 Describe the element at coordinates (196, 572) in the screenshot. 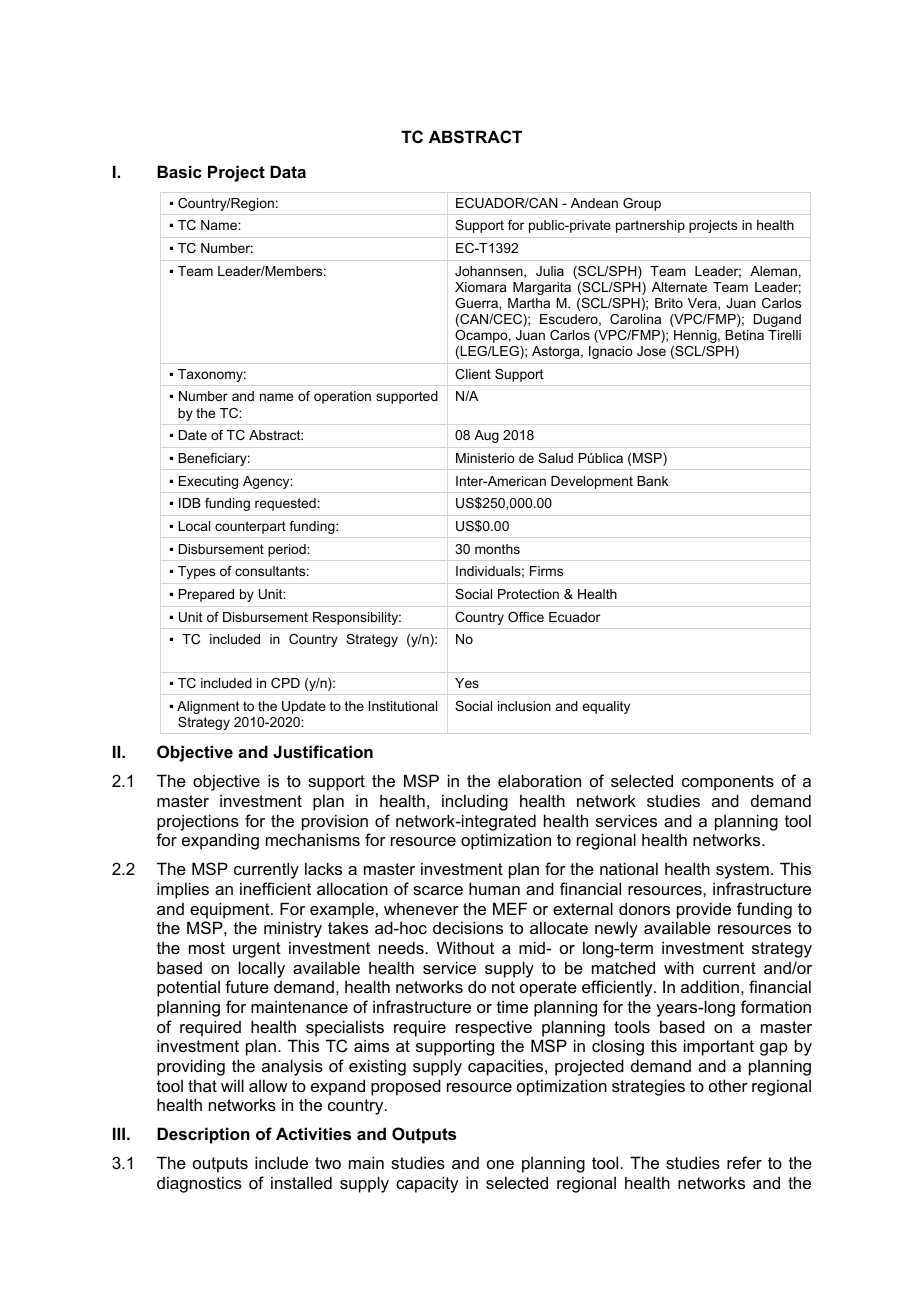

I see `Types` at that location.
